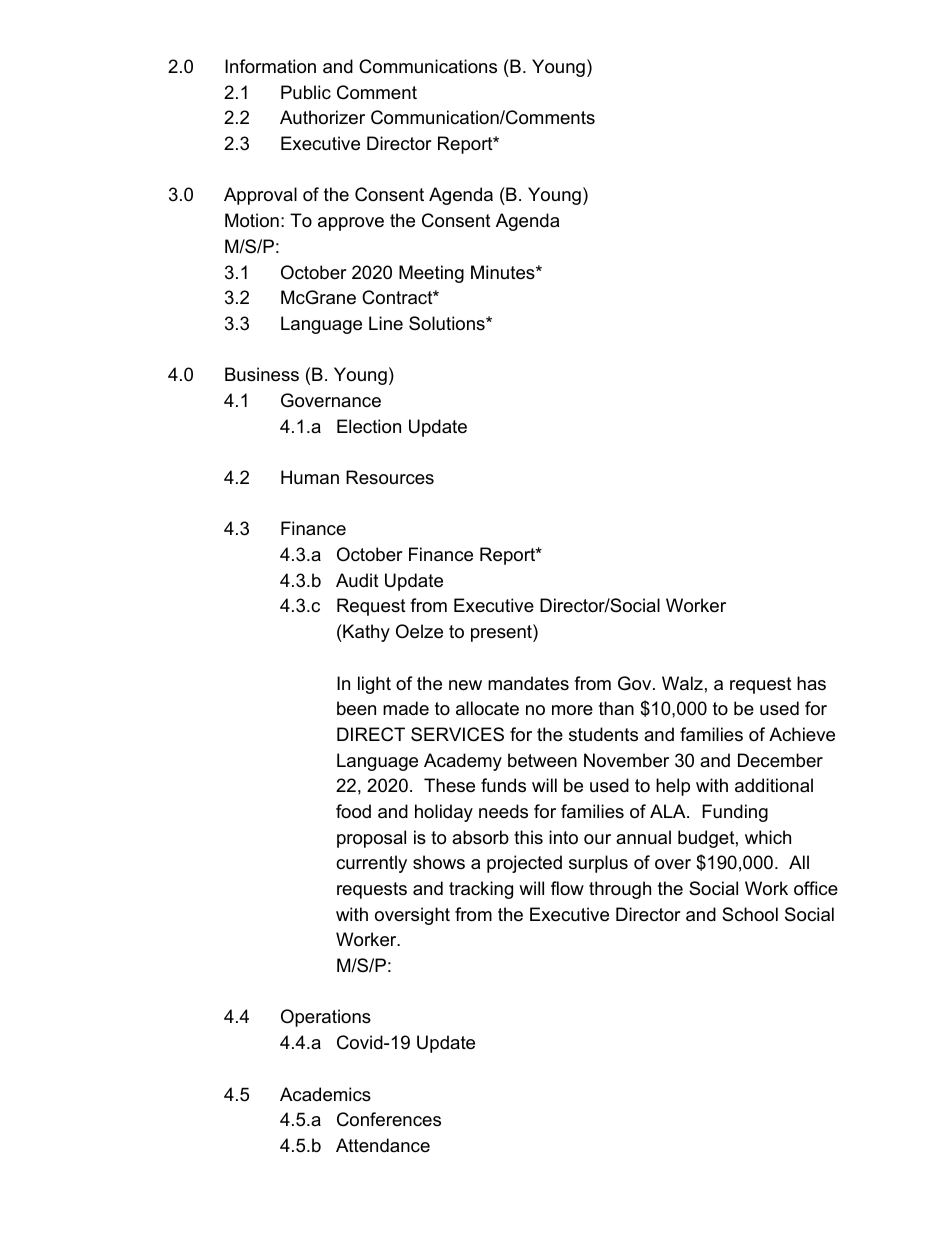 This image has width=952, height=1233. Describe the element at coordinates (528, 683) in the image. I see `mandates` at that location.
